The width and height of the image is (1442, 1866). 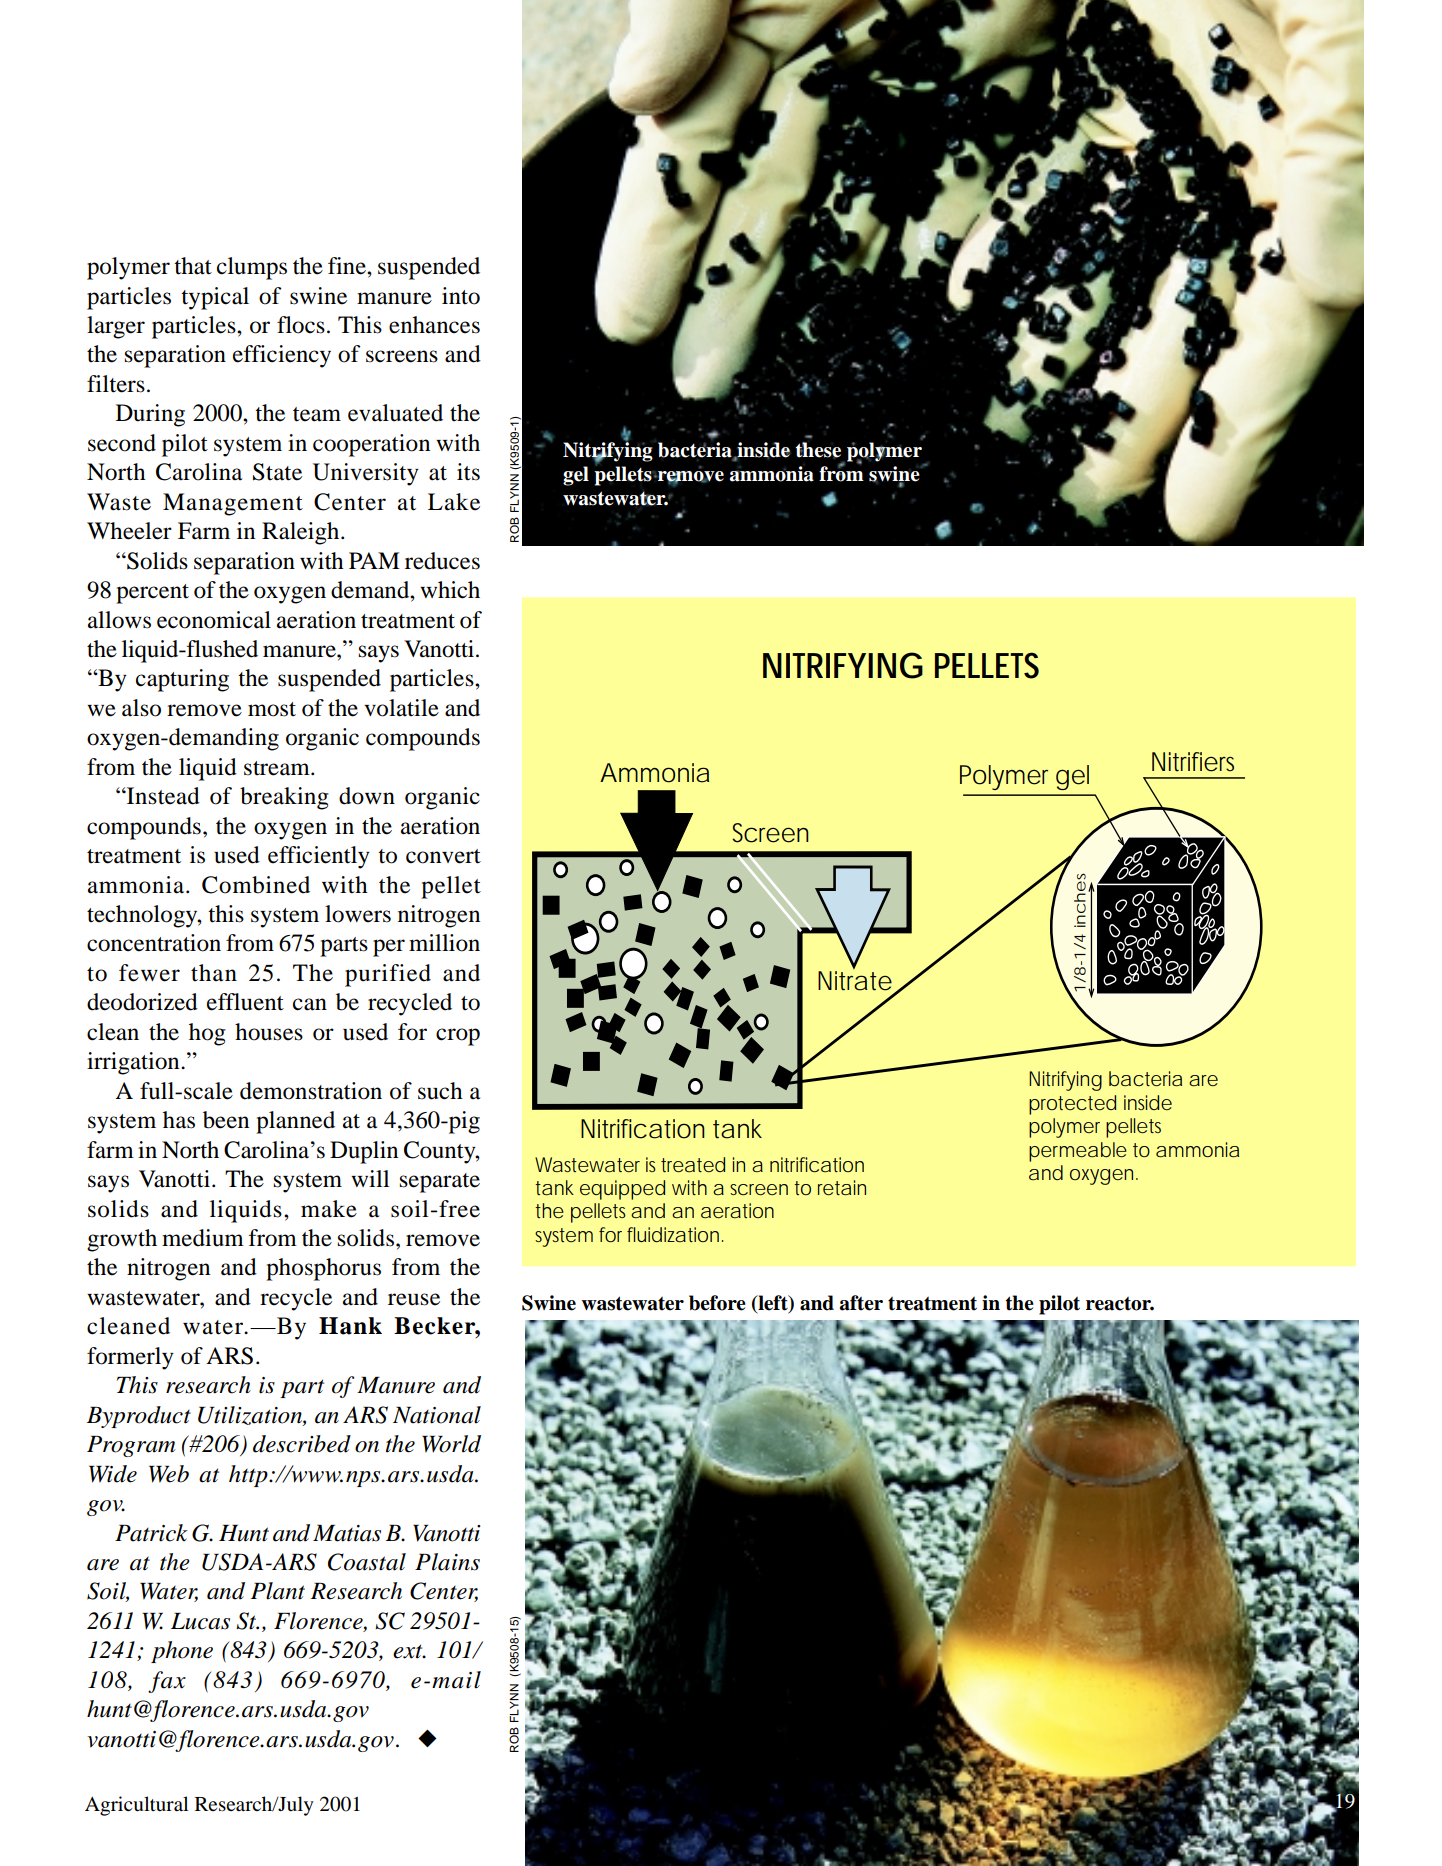 I want to click on convert, so click(x=443, y=856).
